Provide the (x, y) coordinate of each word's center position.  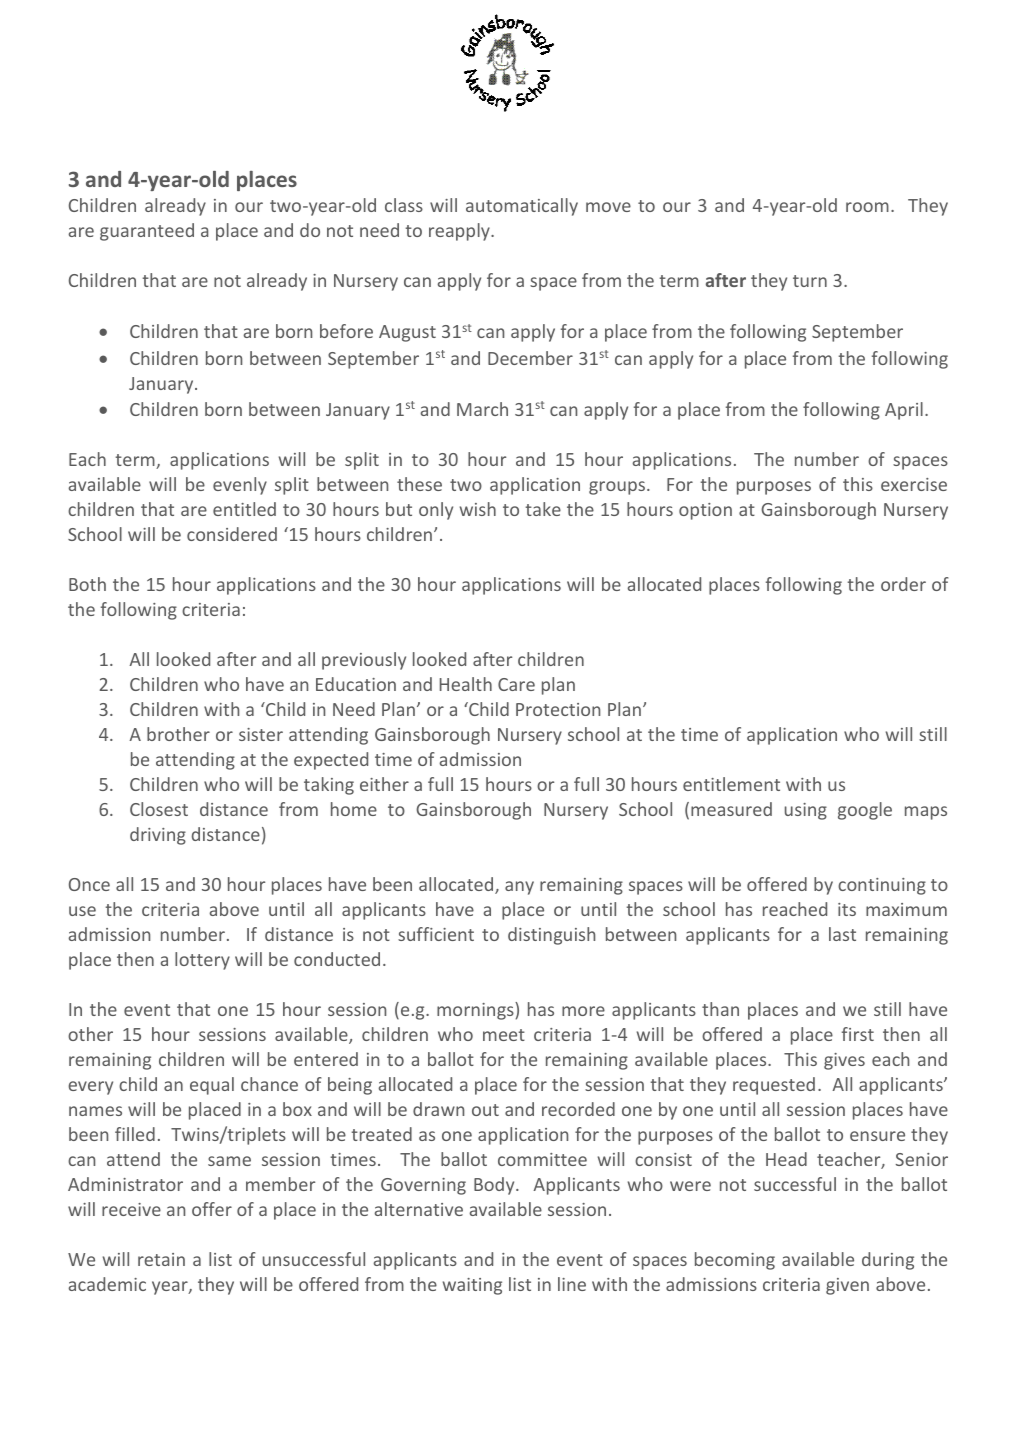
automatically (522, 207)
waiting (472, 1286)
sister (261, 734)
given (847, 1286)
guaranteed (147, 232)
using (806, 811)
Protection (558, 709)
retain (161, 1259)
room (867, 207)
